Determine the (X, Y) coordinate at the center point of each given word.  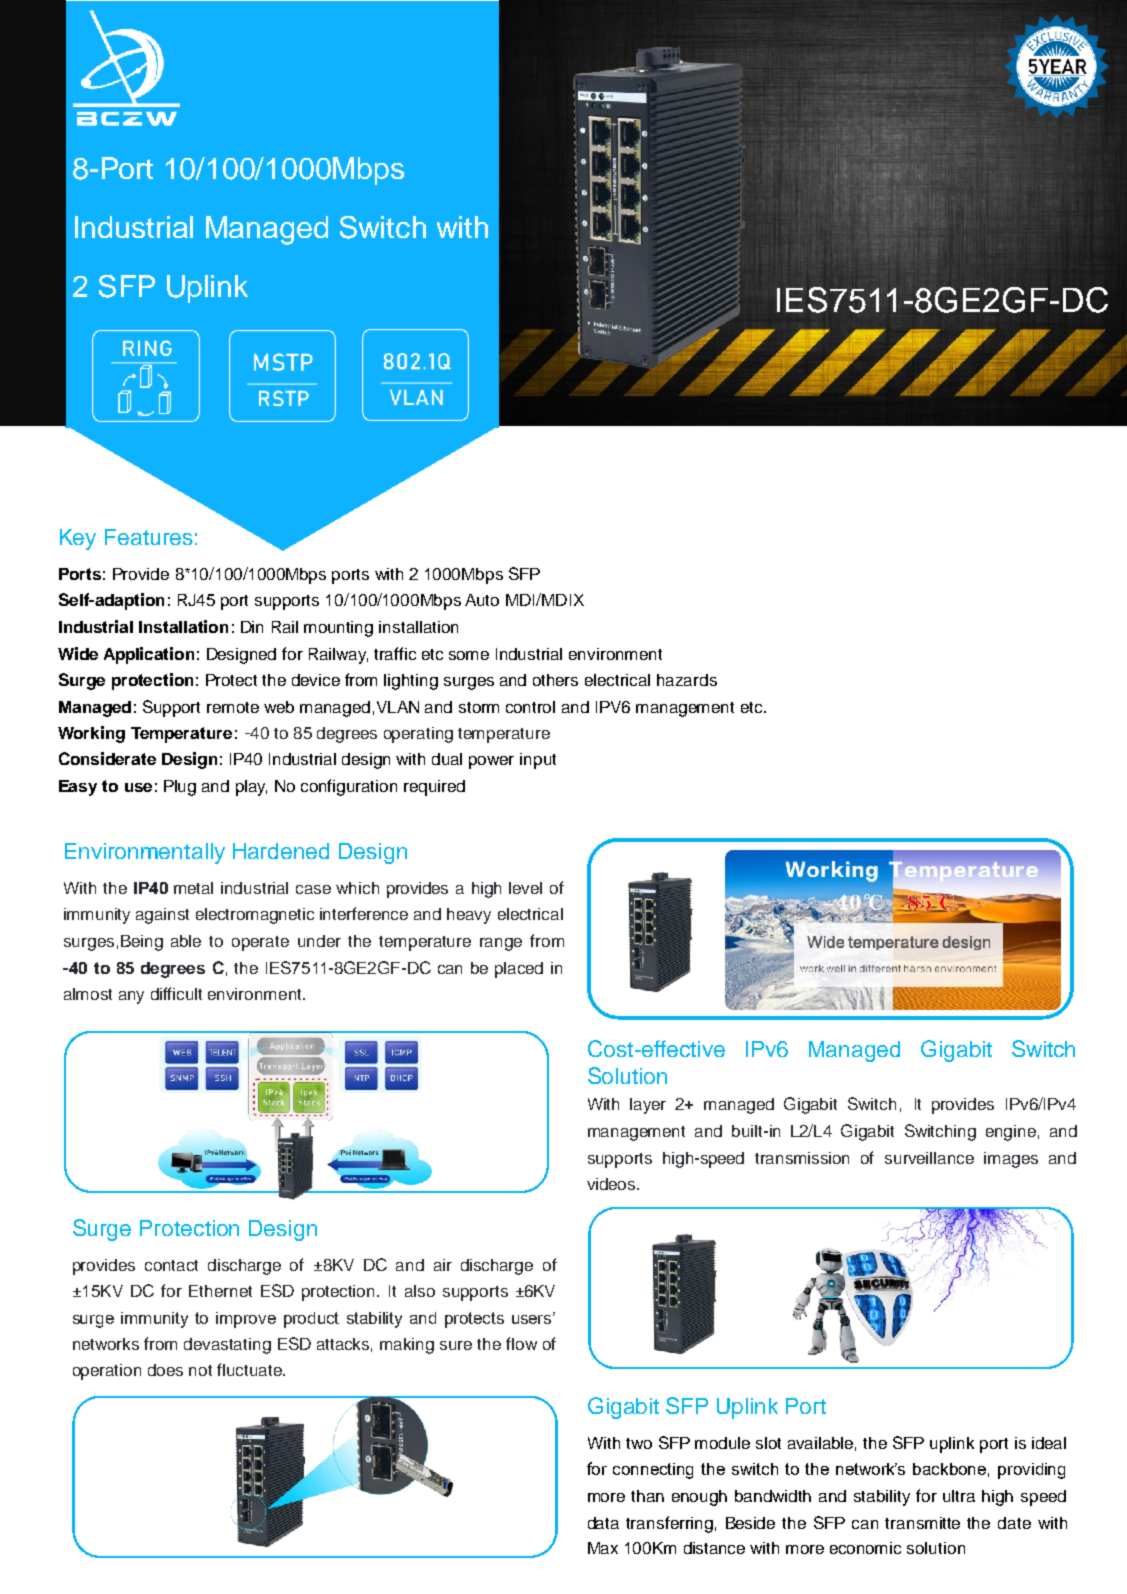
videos (612, 1184)
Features (149, 537)
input (538, 761)
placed (519, 970)
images (1011, 1160)
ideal (1049, 1443)
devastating (227, 1346)
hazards (687, 680)
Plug (180, 788)
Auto (482, 600)
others (555, 680)
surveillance (929, 1158)
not (200, 1370)
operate (260, 943)
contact (171, 1265)
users (533, 1318)
